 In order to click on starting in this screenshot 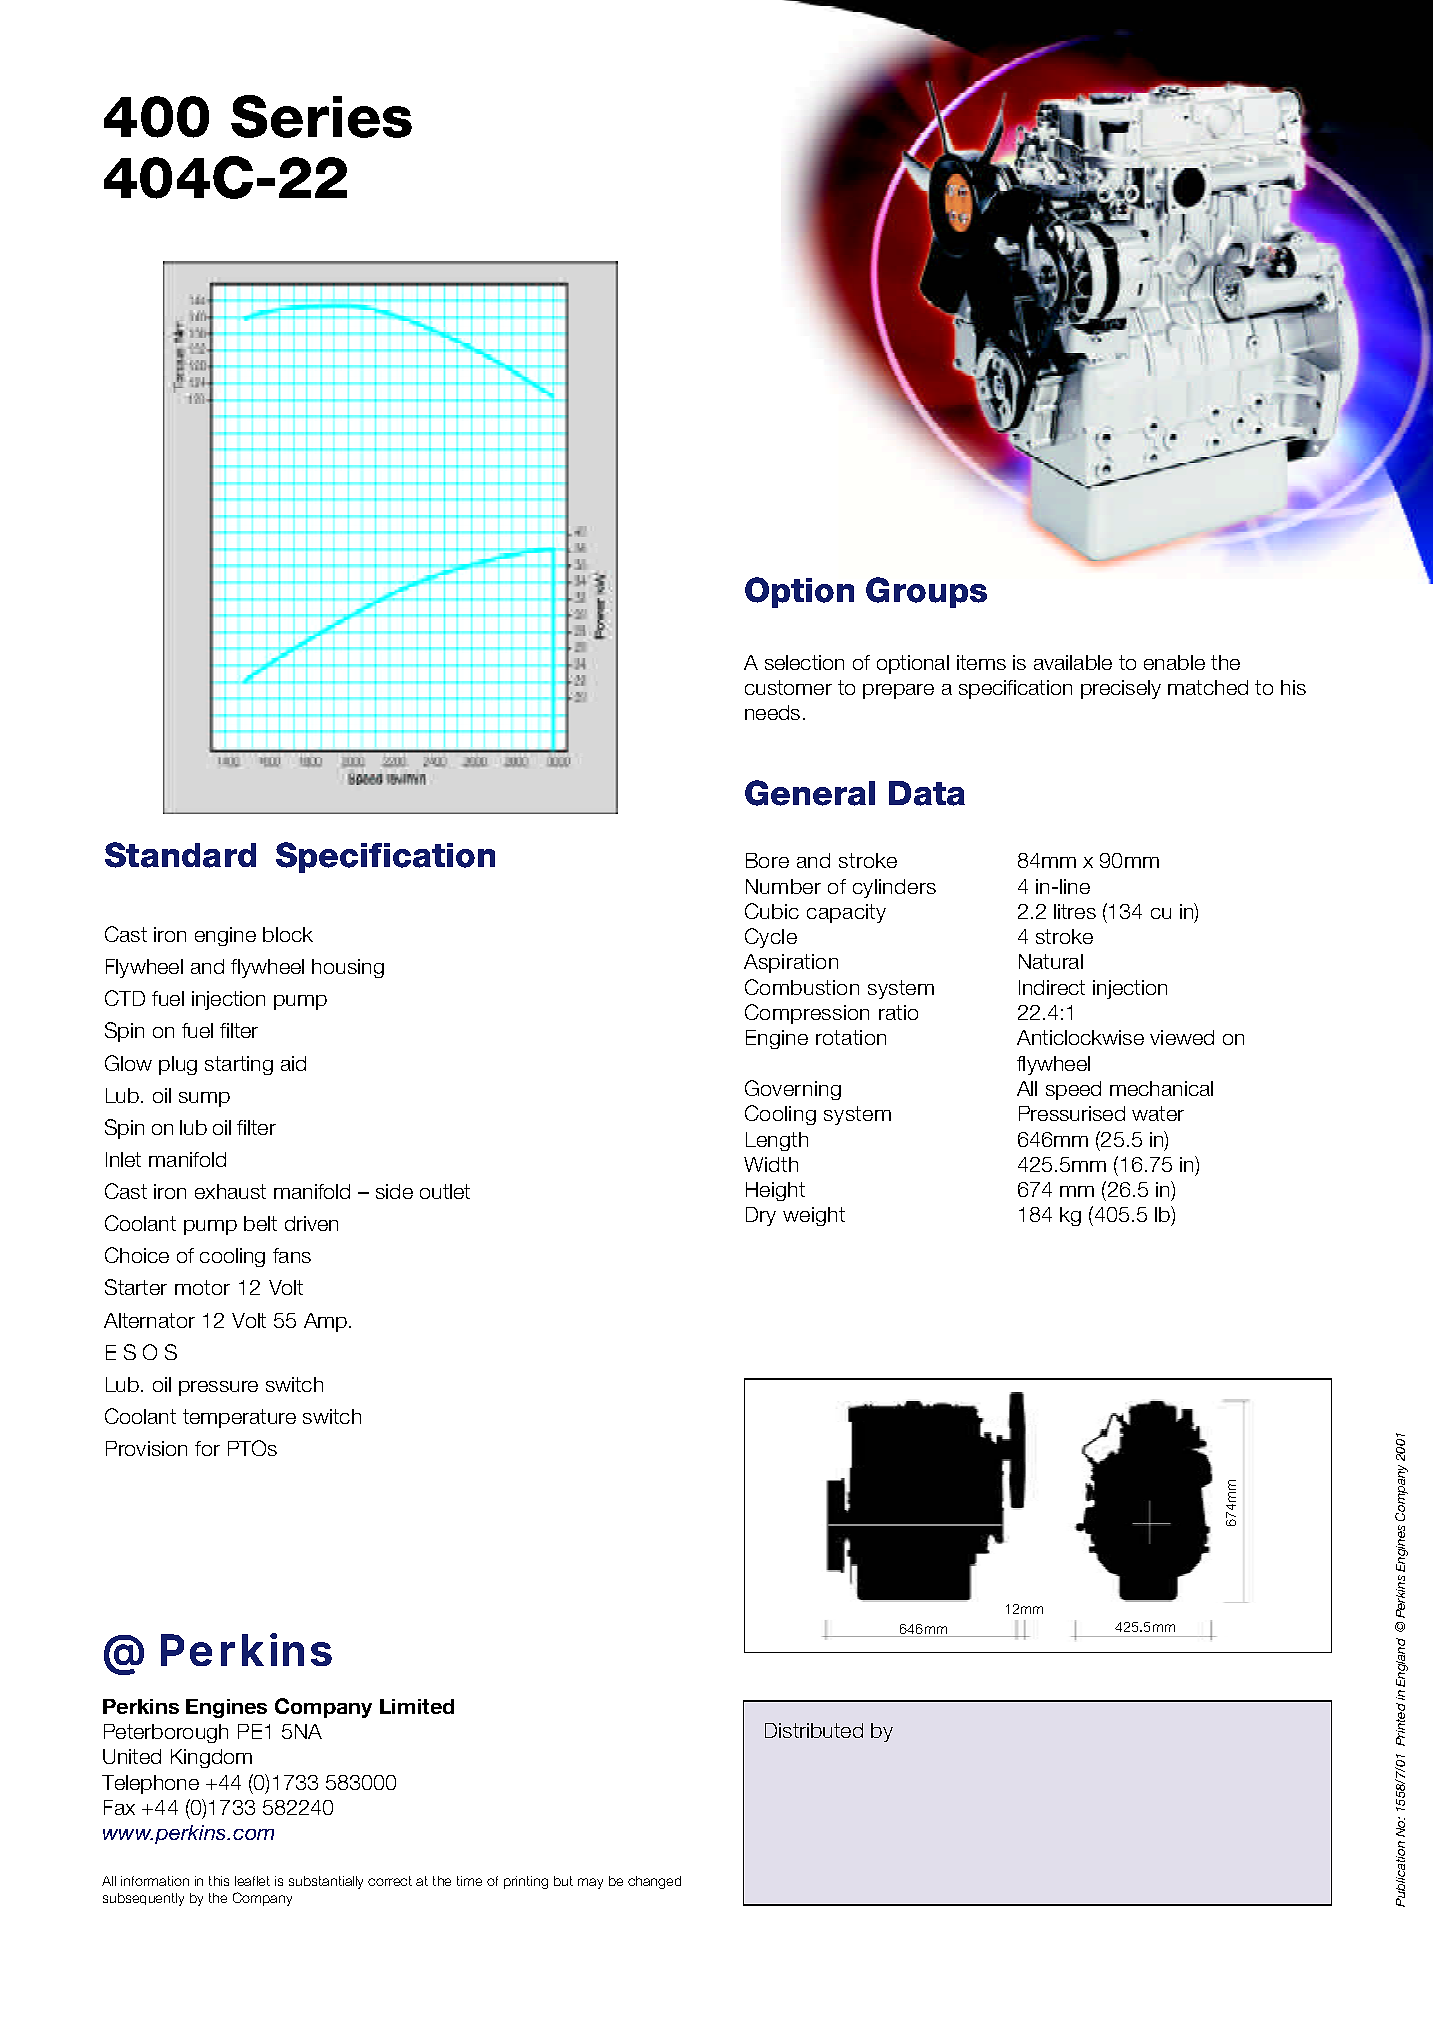, I will do `click(239, 1065)`.
